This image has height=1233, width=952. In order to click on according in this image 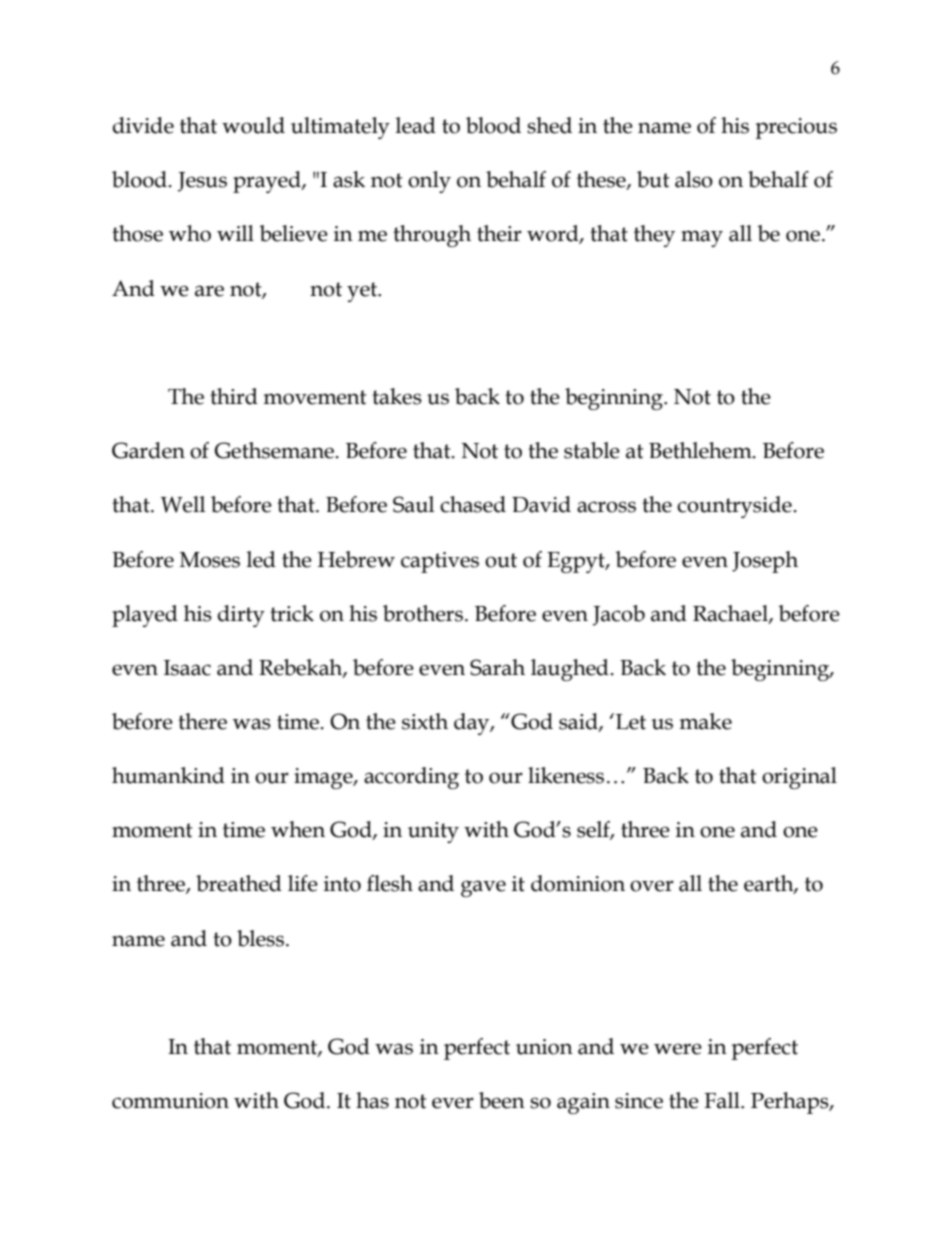, I will do `click(411, 778)`.
